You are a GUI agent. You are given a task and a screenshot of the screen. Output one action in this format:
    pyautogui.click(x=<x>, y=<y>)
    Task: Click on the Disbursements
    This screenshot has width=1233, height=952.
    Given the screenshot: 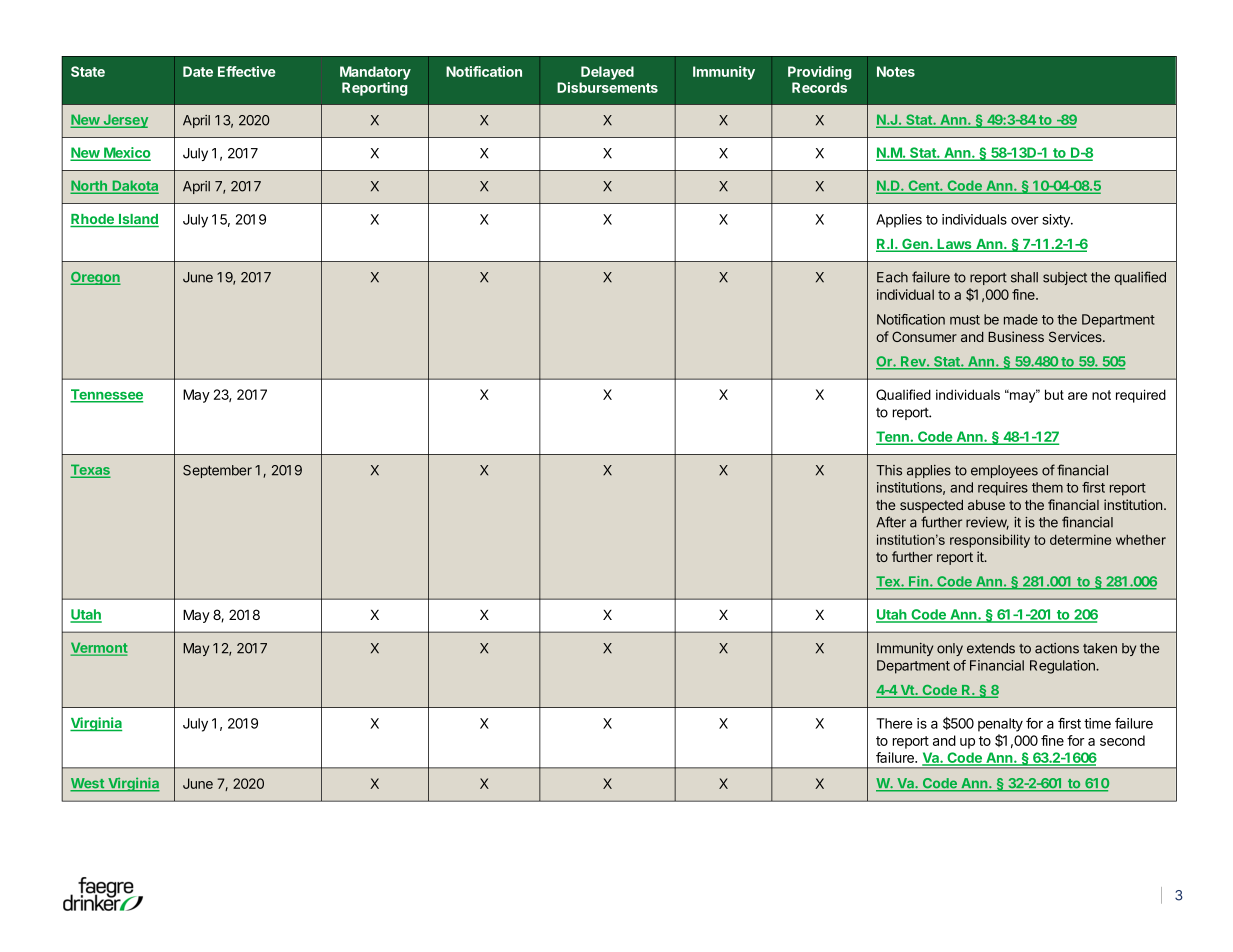 What is the action you would take?
    pyautogui.click(x=607, y=87)
